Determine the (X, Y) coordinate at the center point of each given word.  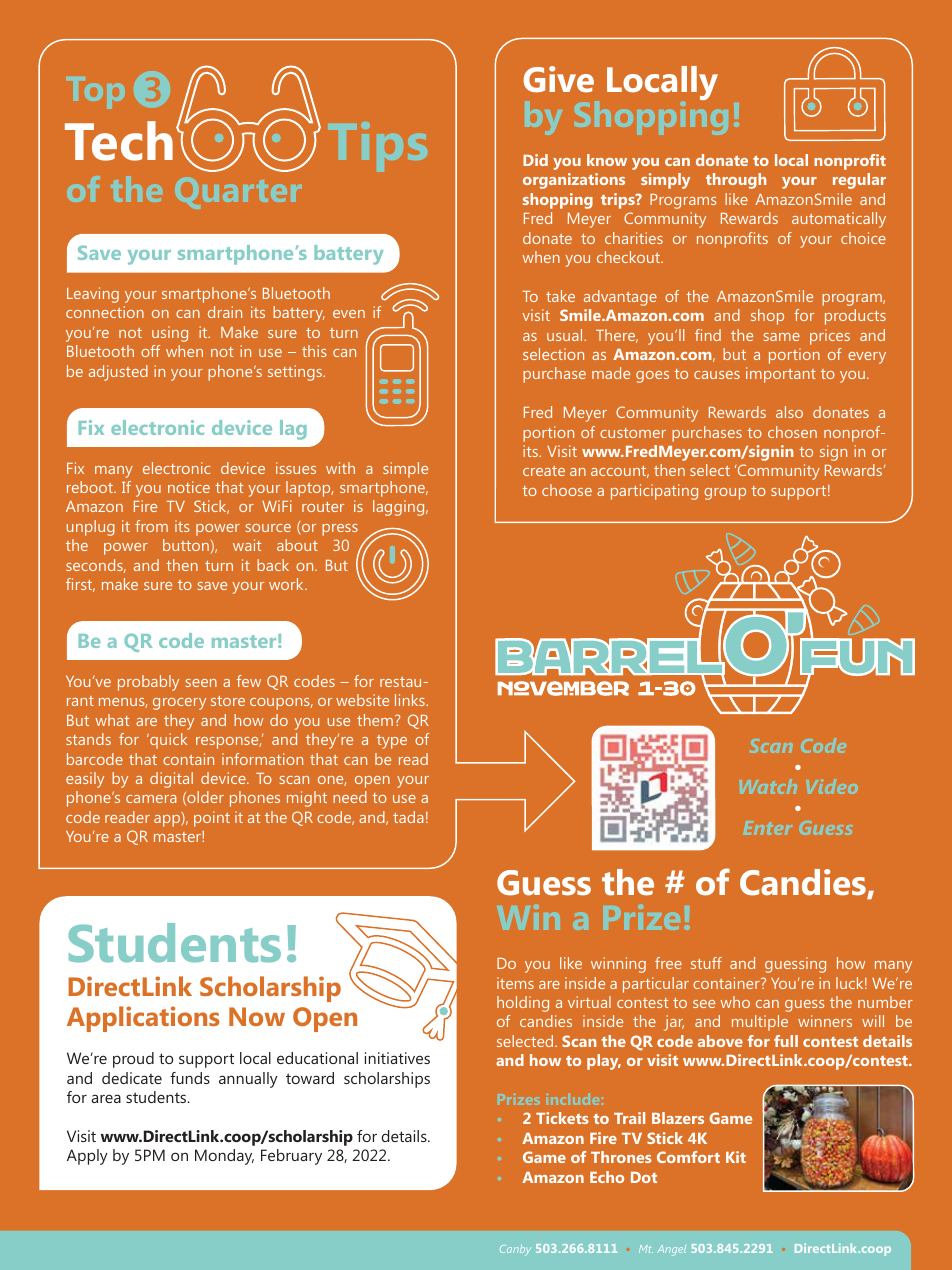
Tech (119, 141)
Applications (143, 1019)
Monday (224, 1157)
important (781, 375)
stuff (706, 963)
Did (535, 160)
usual (566, 335)
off (150, 351)
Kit (736, 1157)
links (411, 700)
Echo (607, 1177)
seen (201, 683)
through (736, 181)
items (515, 983)
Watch (768, 786)
